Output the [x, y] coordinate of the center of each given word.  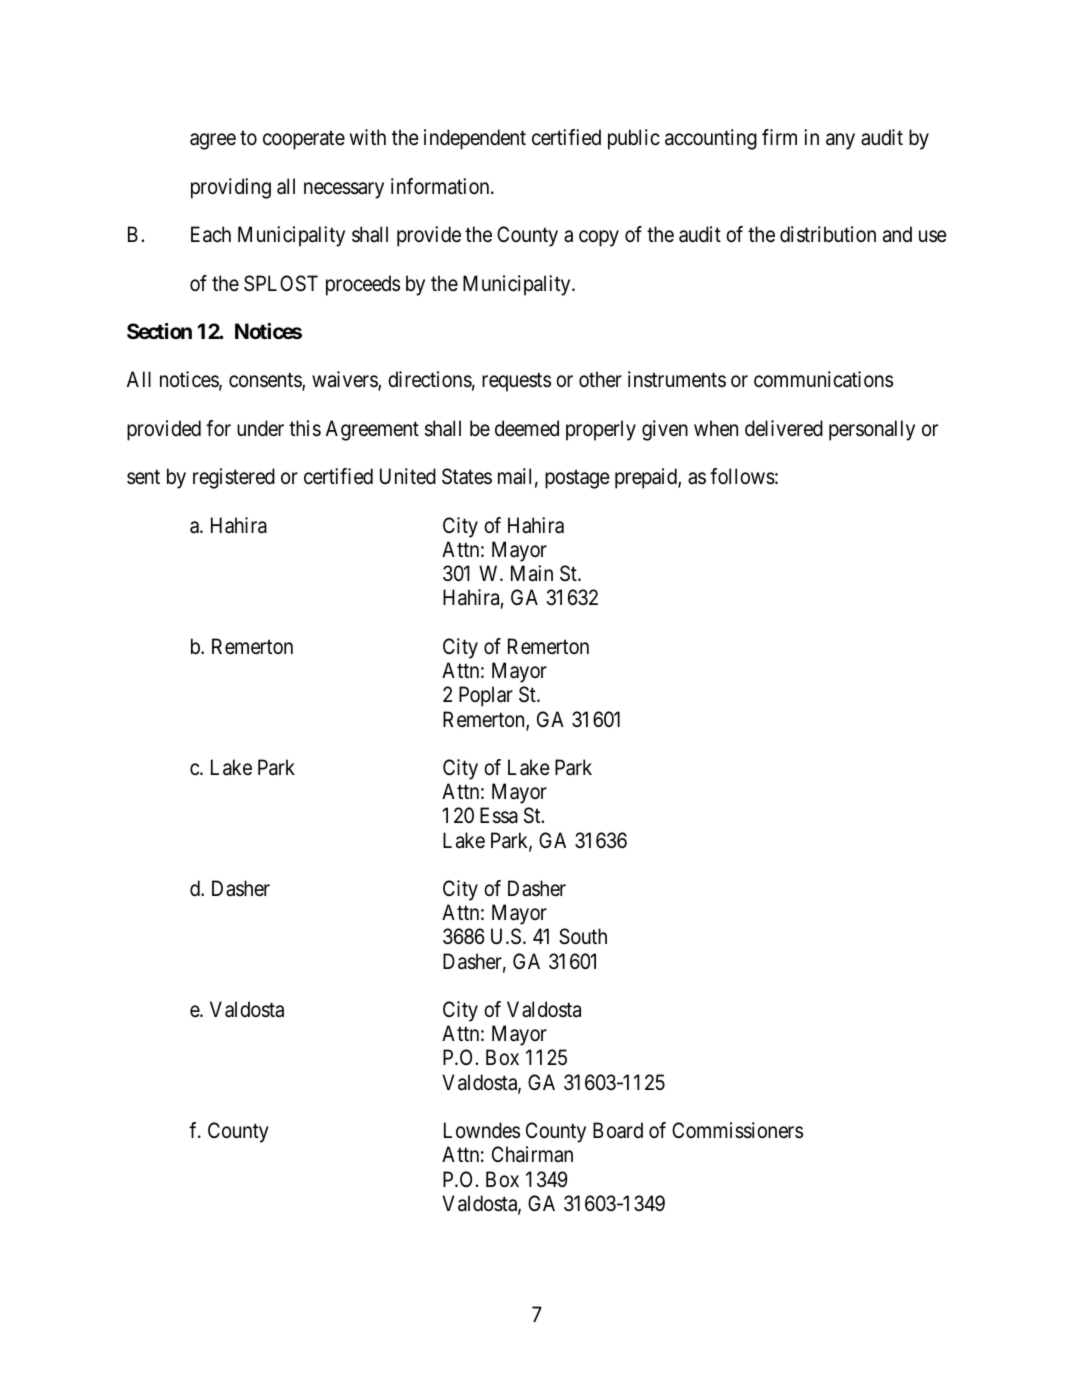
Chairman [532, 1154]
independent [475, 139]
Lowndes [482, 1130]
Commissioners [737, 1130]
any [840, 142]
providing [231, 188]
